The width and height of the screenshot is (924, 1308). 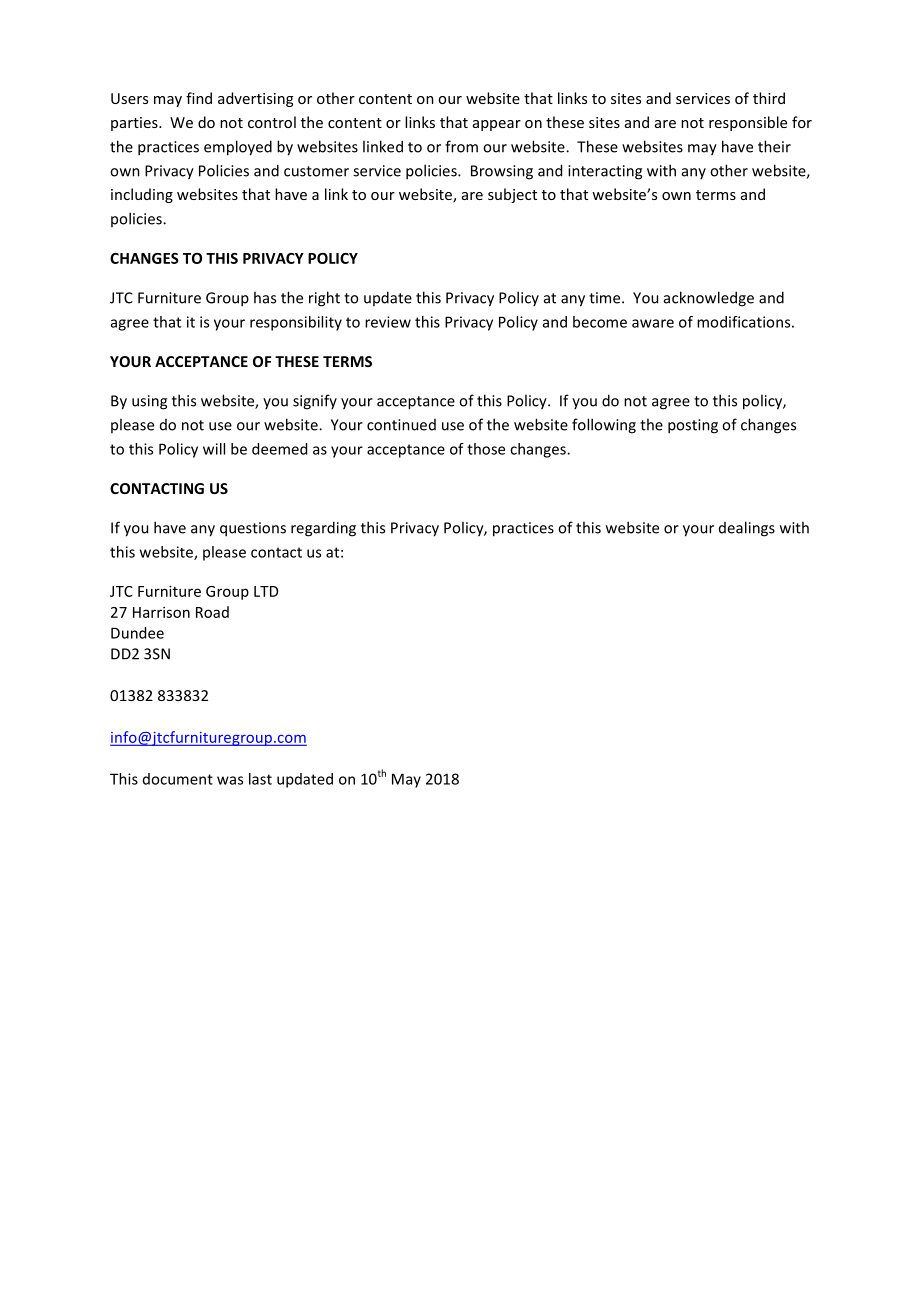 I want to click on subject, so click(x=512, y=195).
